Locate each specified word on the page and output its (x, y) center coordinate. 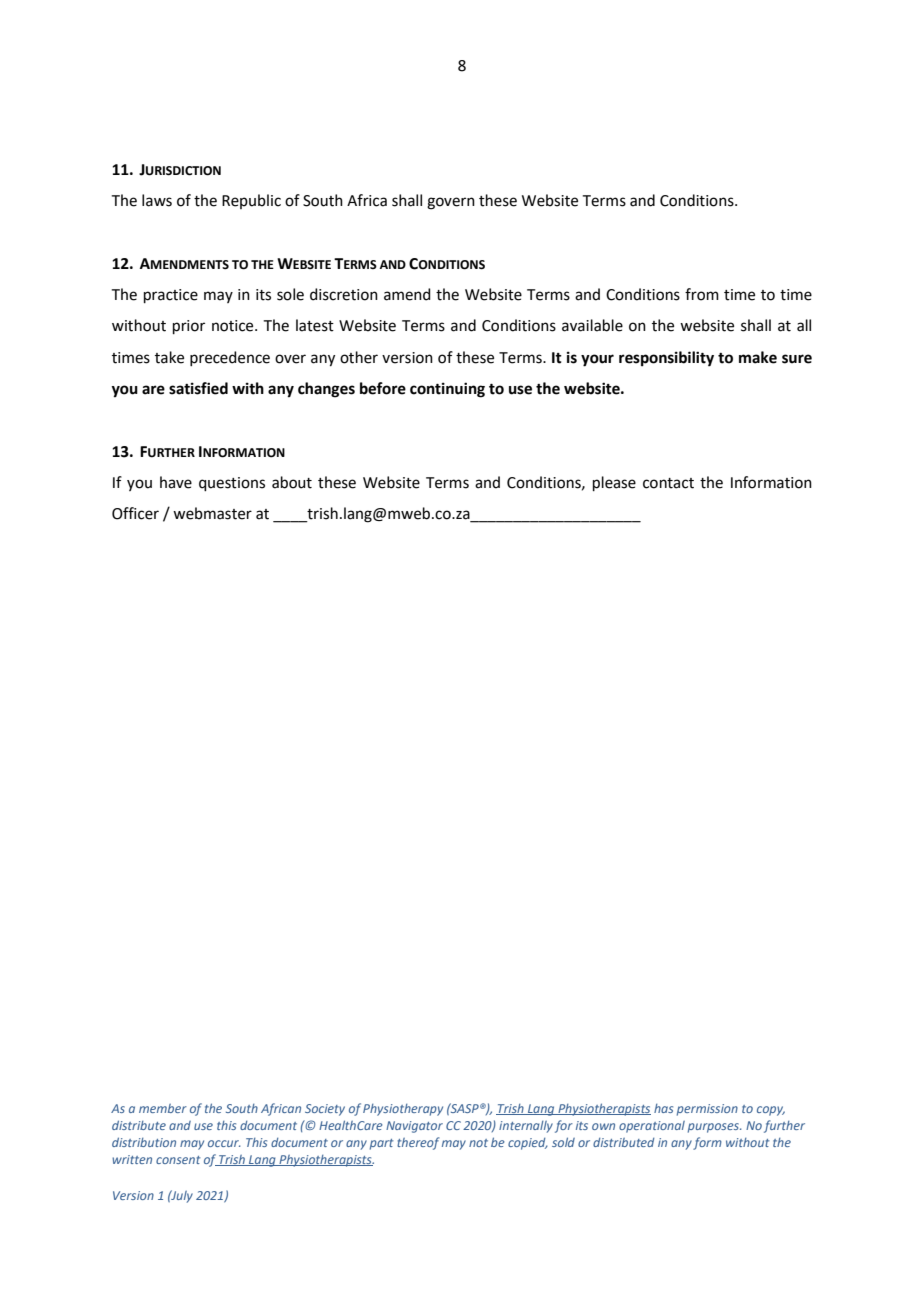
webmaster (212, 513)
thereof (418, 1143)
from (702, 294)
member (163, 1108)
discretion (344, 294)
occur (224, 1143)
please (614, 483)
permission (707, 1110)
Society (325, 1110)
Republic (251, 201)
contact (668, 483)
